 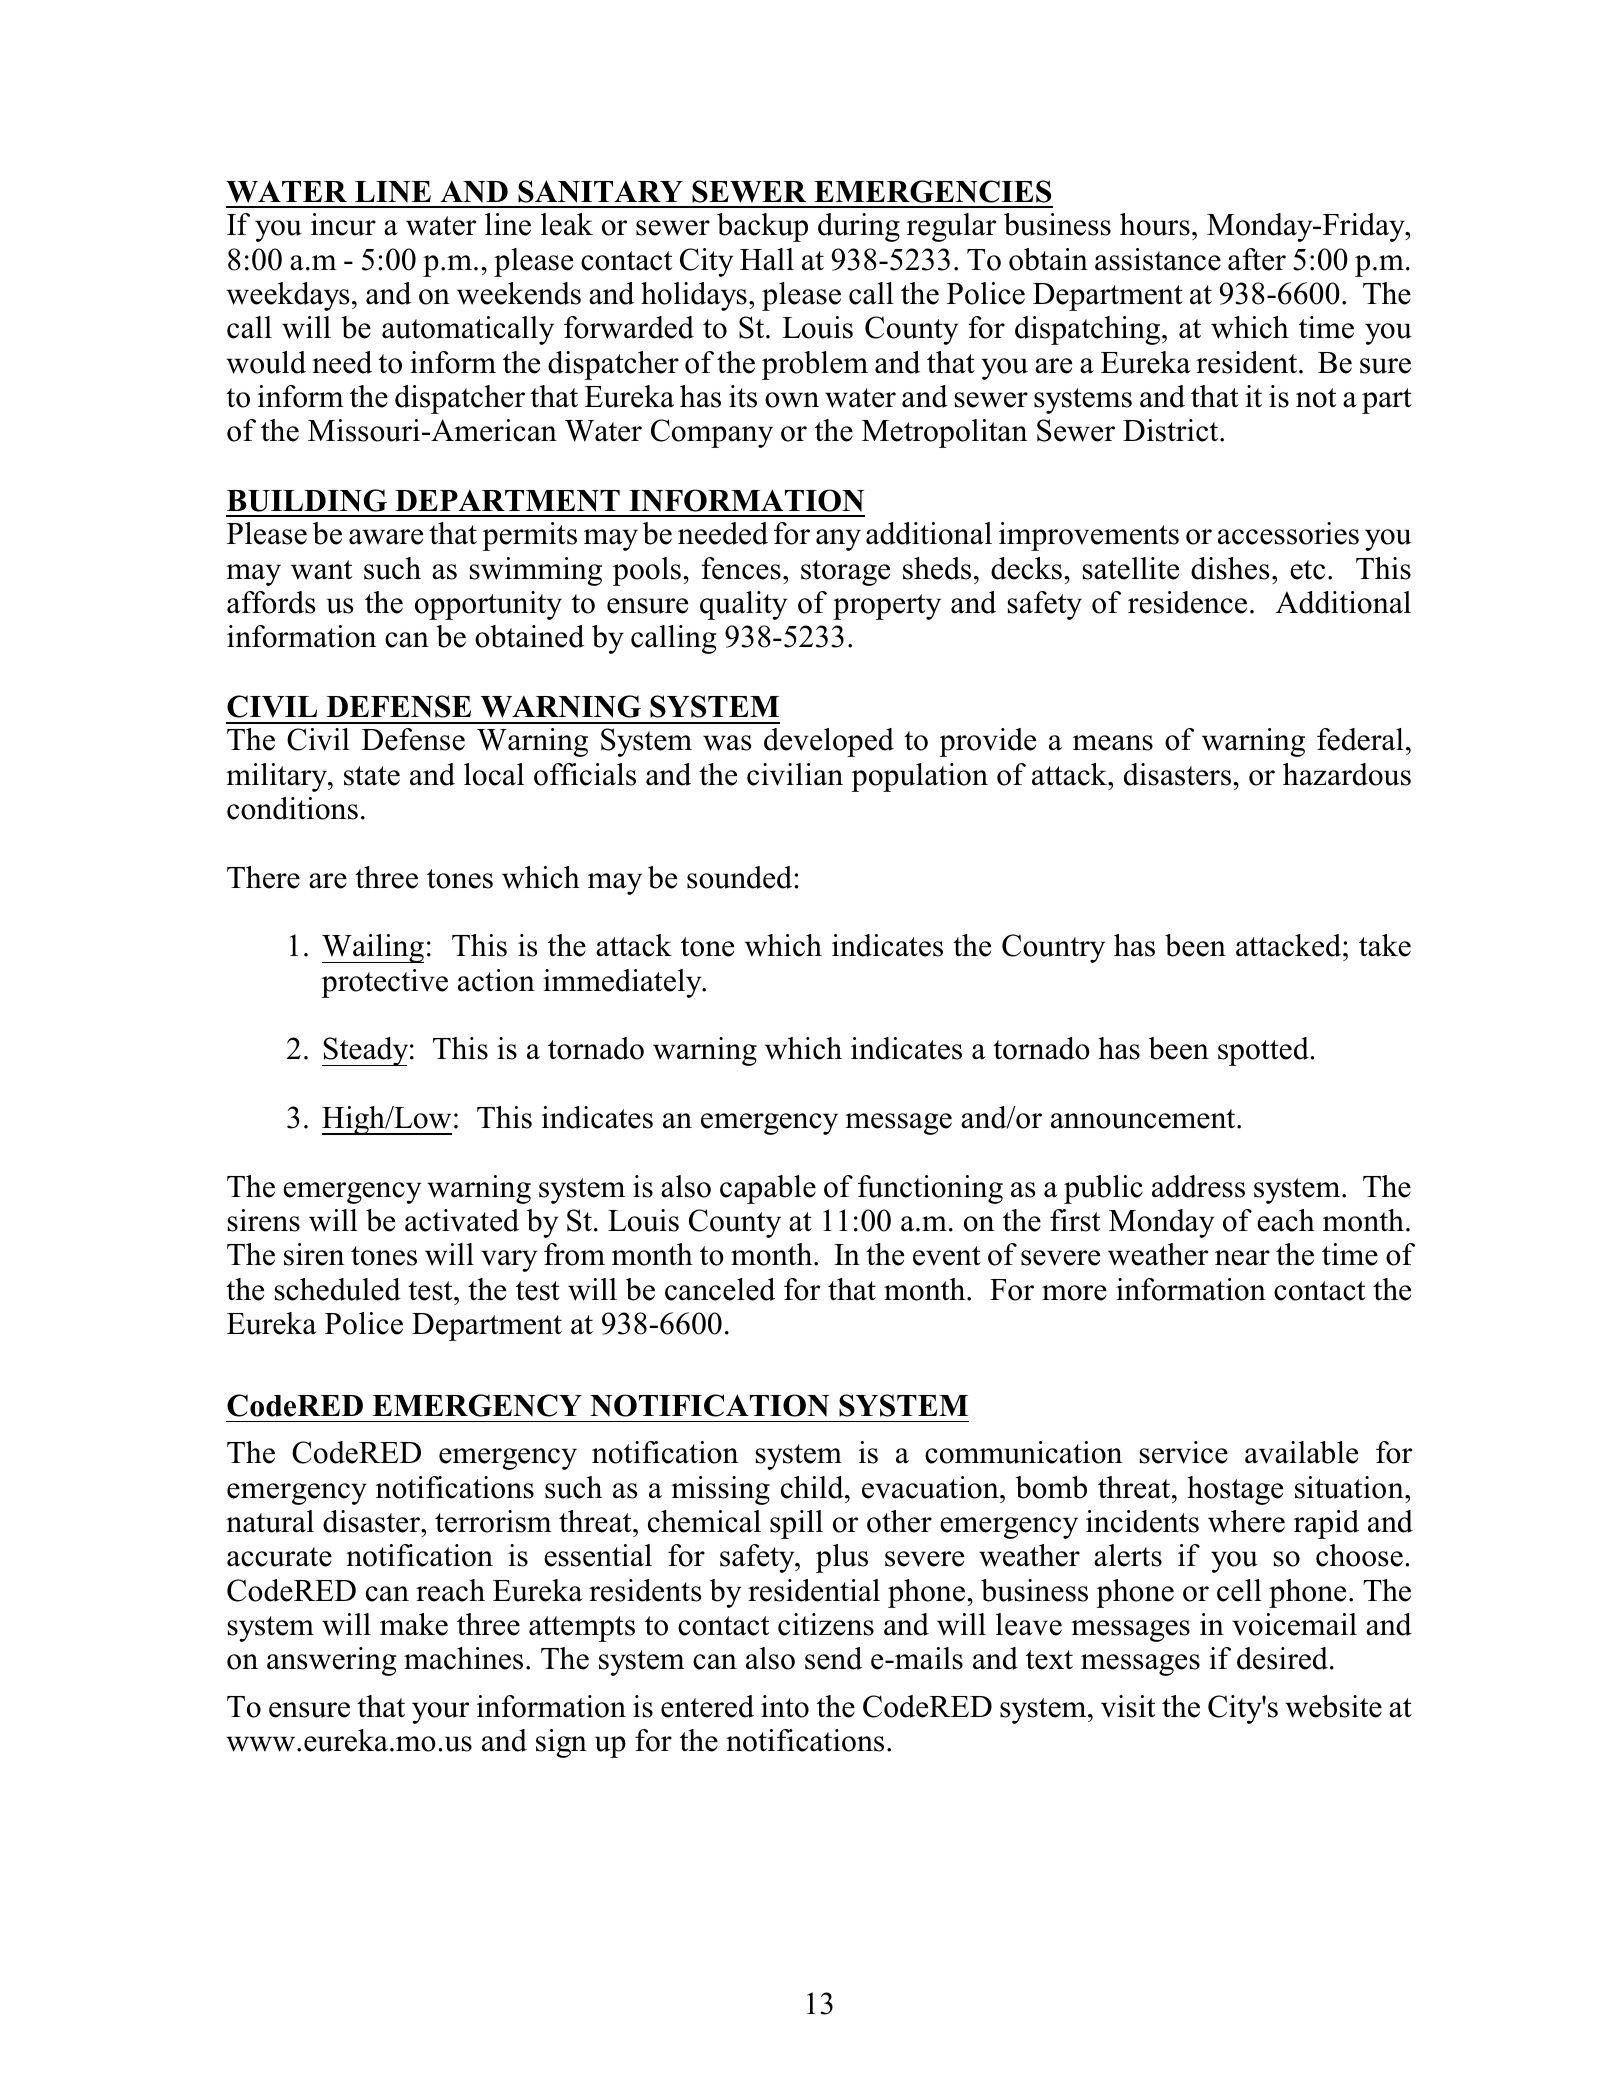 I want to click on want, so click(x=321, y=570).
